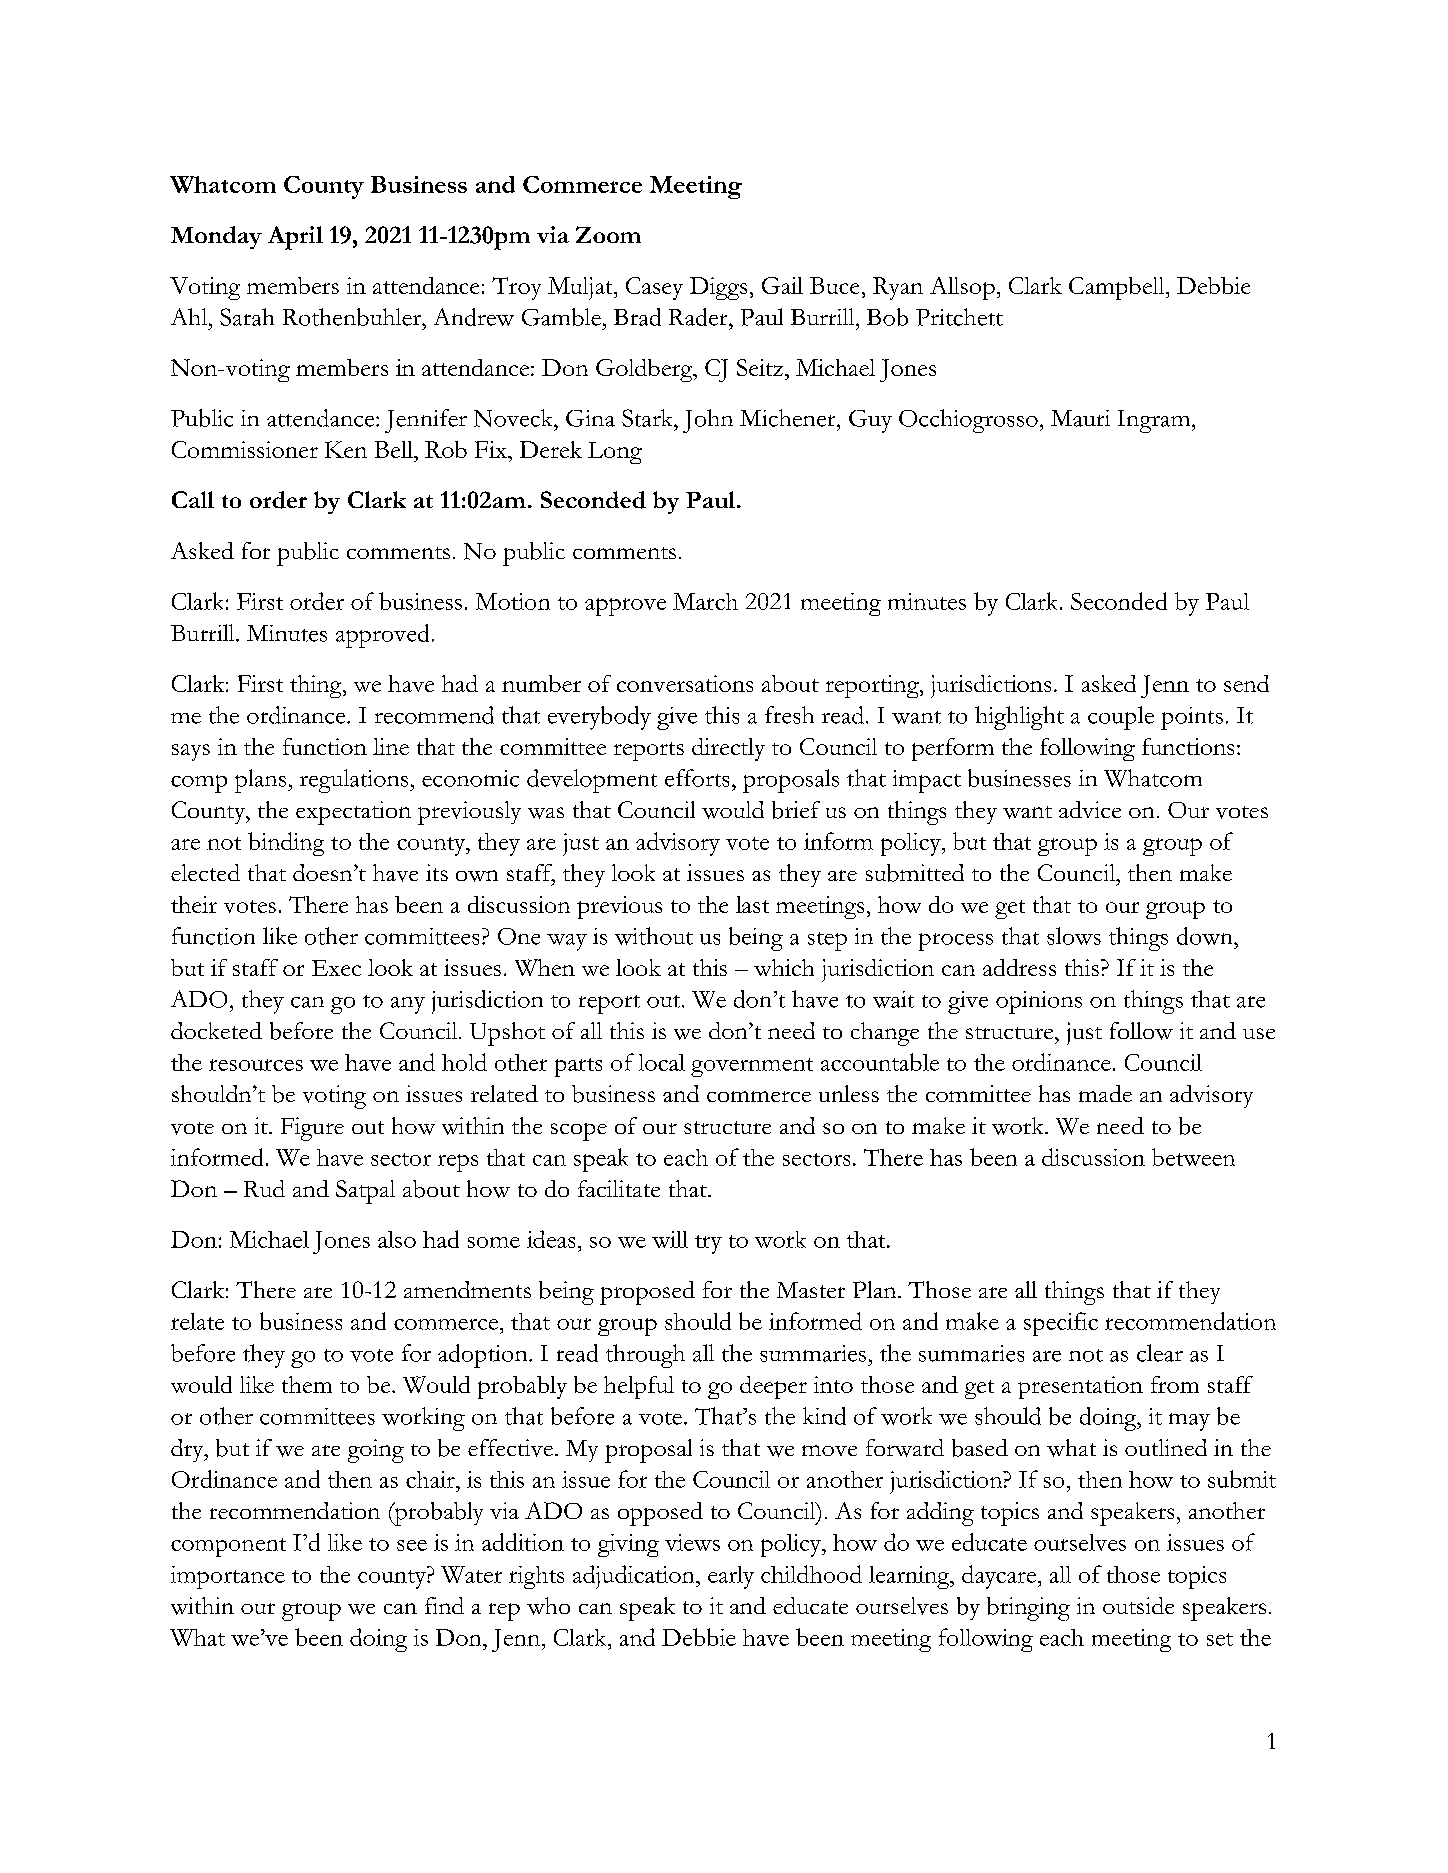 This screenshot has height=1873, width=1448. What do you see at coordinates (307, 1384) in the screenshot?
I see `them` at bounding box center [307, 1384].
